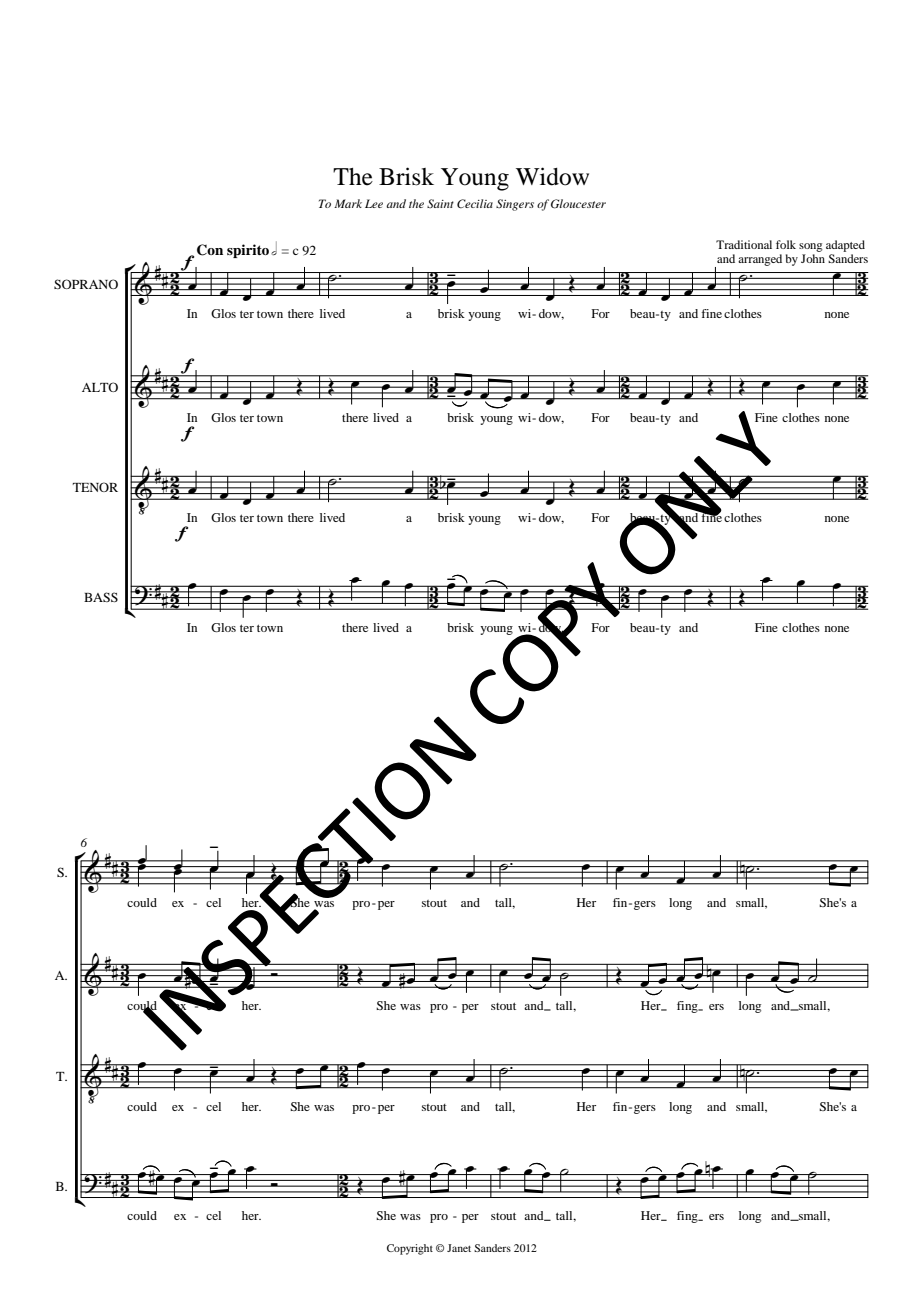 This document has height=1308, width=924. Describe the element at coordinates (811, 247) in the document. I see `song` at that location.
